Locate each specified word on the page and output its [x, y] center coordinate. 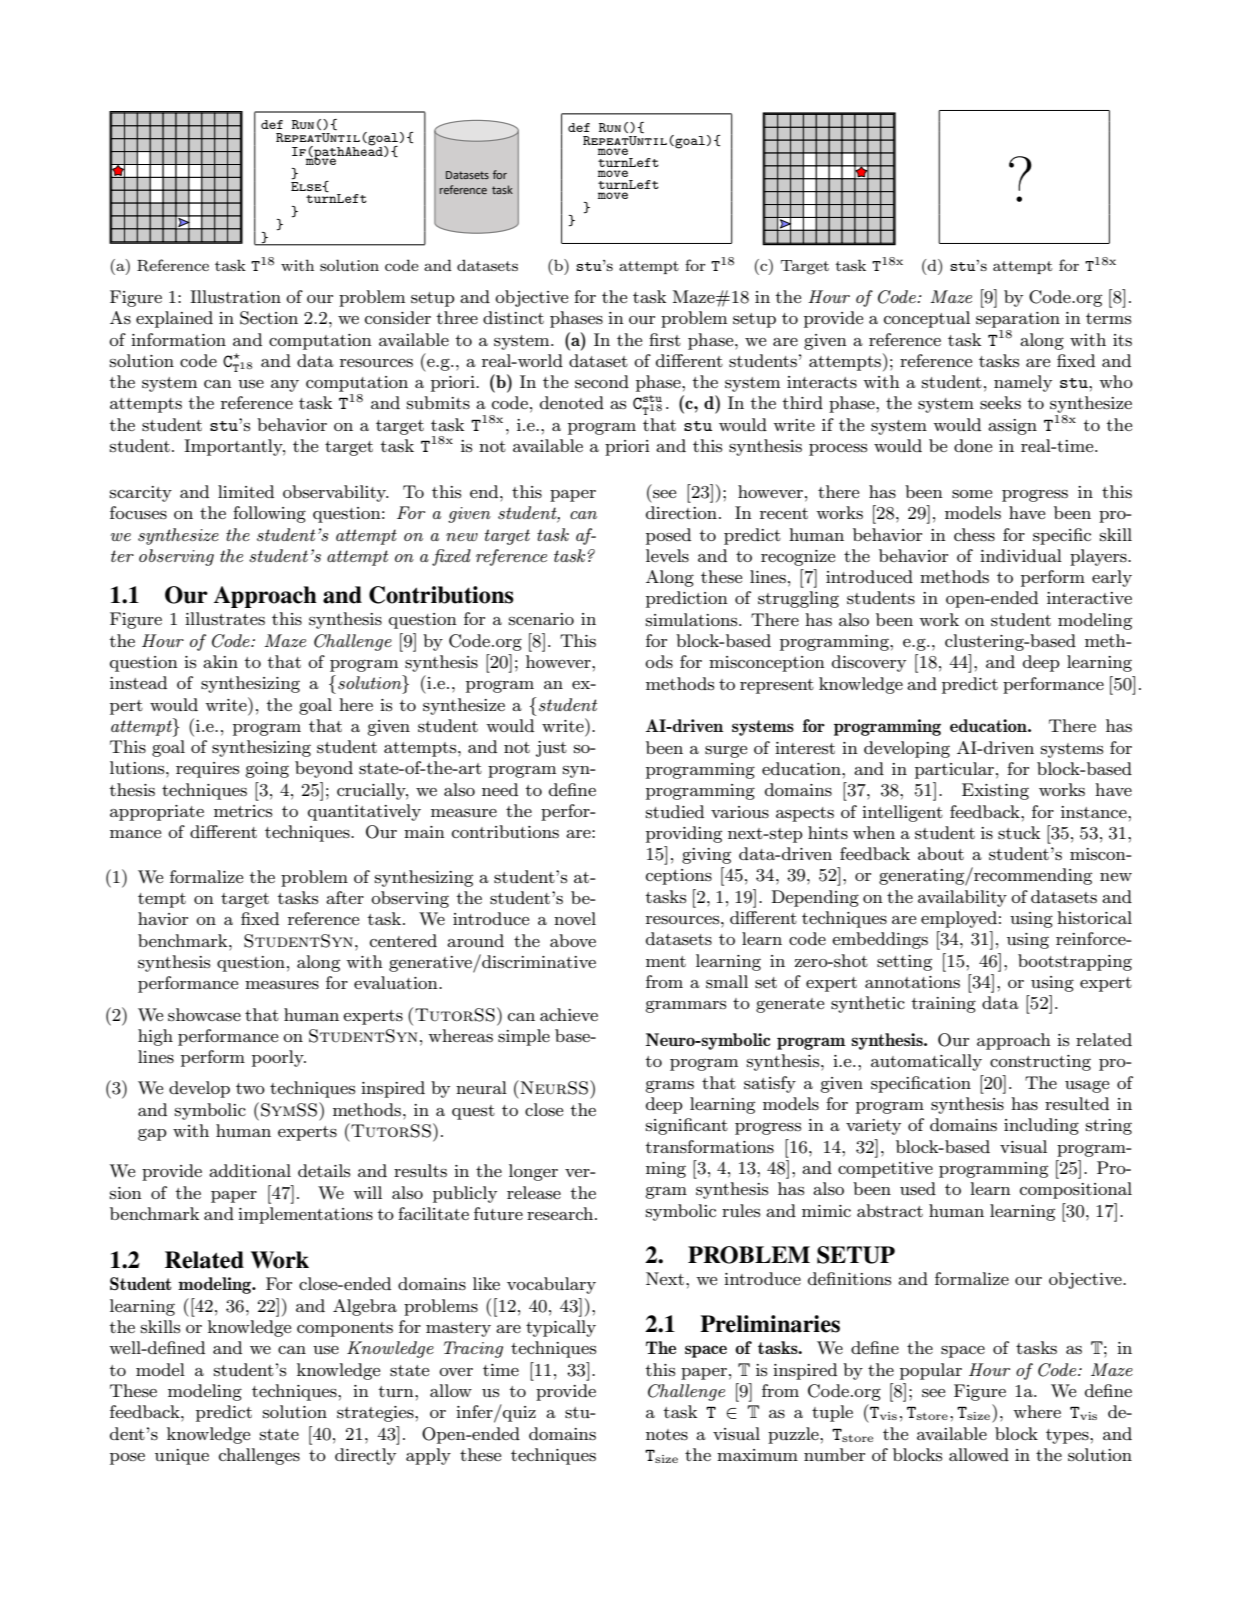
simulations [693, 619]
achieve [569, 1014]
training [943, 1005]
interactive [1089, 598]
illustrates [225, 618]
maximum [757, 1455]
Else [307, 186]
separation [1018, 320]
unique [182, 1457]
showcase [204, 1015]
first [665, 340]
